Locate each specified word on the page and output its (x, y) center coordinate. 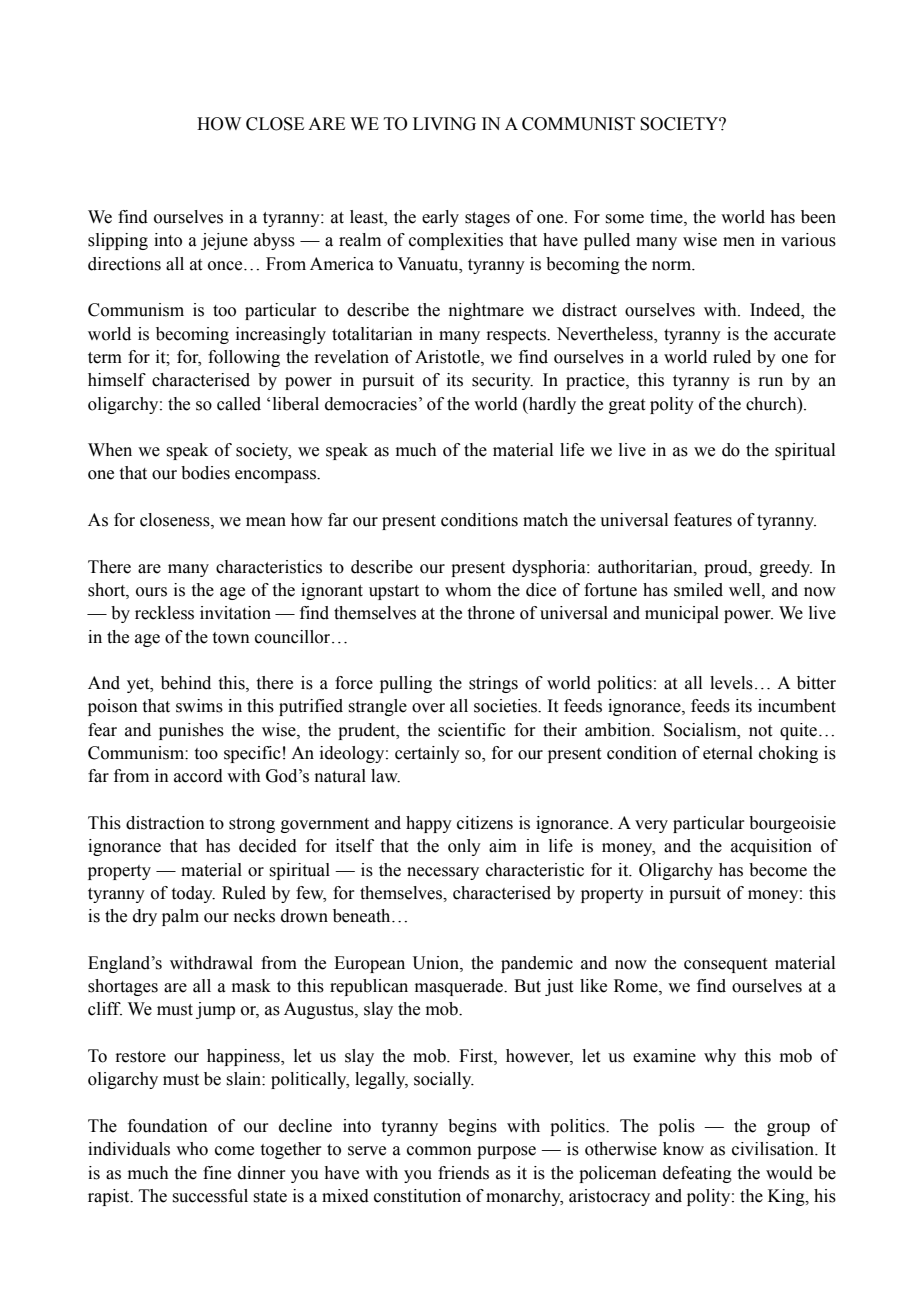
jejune (224, 241)
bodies (205, 473)
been (818, 217)
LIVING (444, 124)
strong (252, 825)
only (464, 847)
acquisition (771, 847)
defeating (697, 1174)
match (545, 520)
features (703, 520)
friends (463, 1173)
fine (217, 1173)
